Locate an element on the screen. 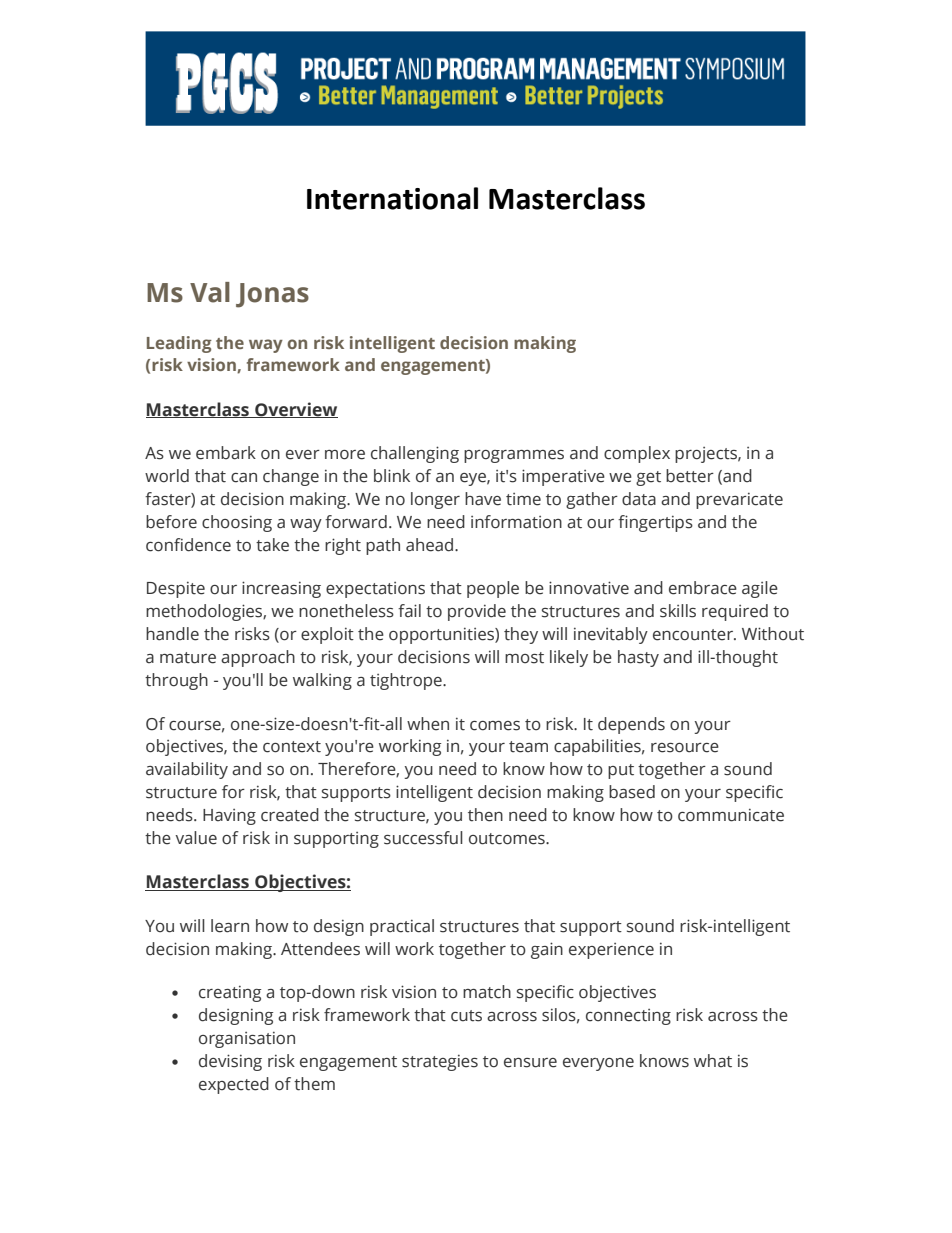  strategies is located at coordinates (440, 1062).
